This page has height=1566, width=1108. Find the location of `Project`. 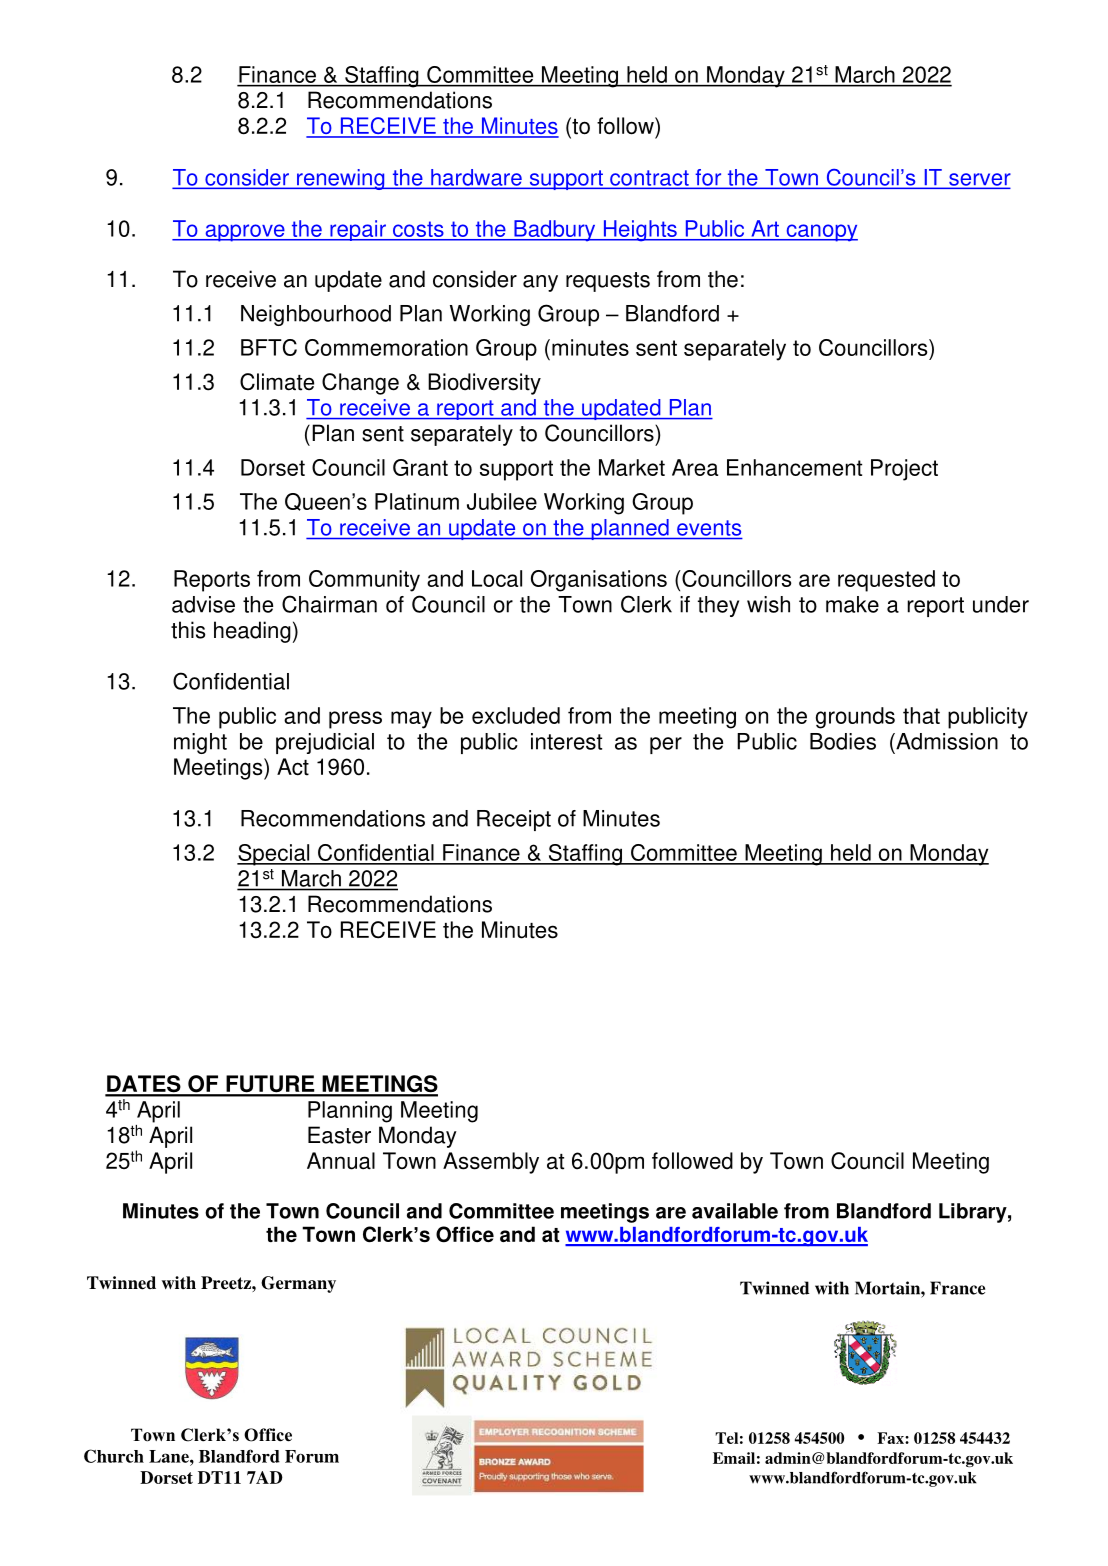

Project is located at coordinates (904, 470).
